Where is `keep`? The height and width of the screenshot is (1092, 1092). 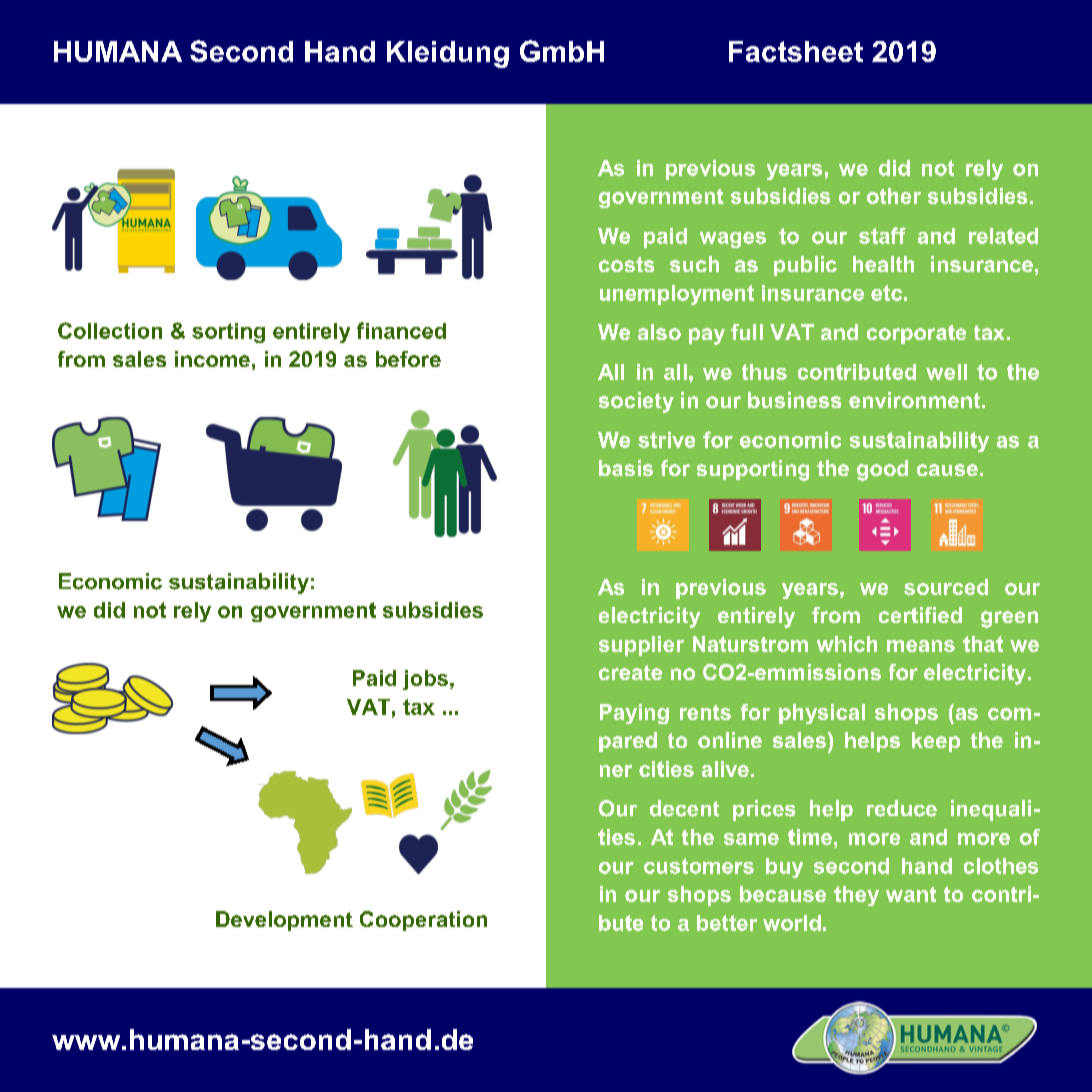 keep is located at coordinates (936, 742).
